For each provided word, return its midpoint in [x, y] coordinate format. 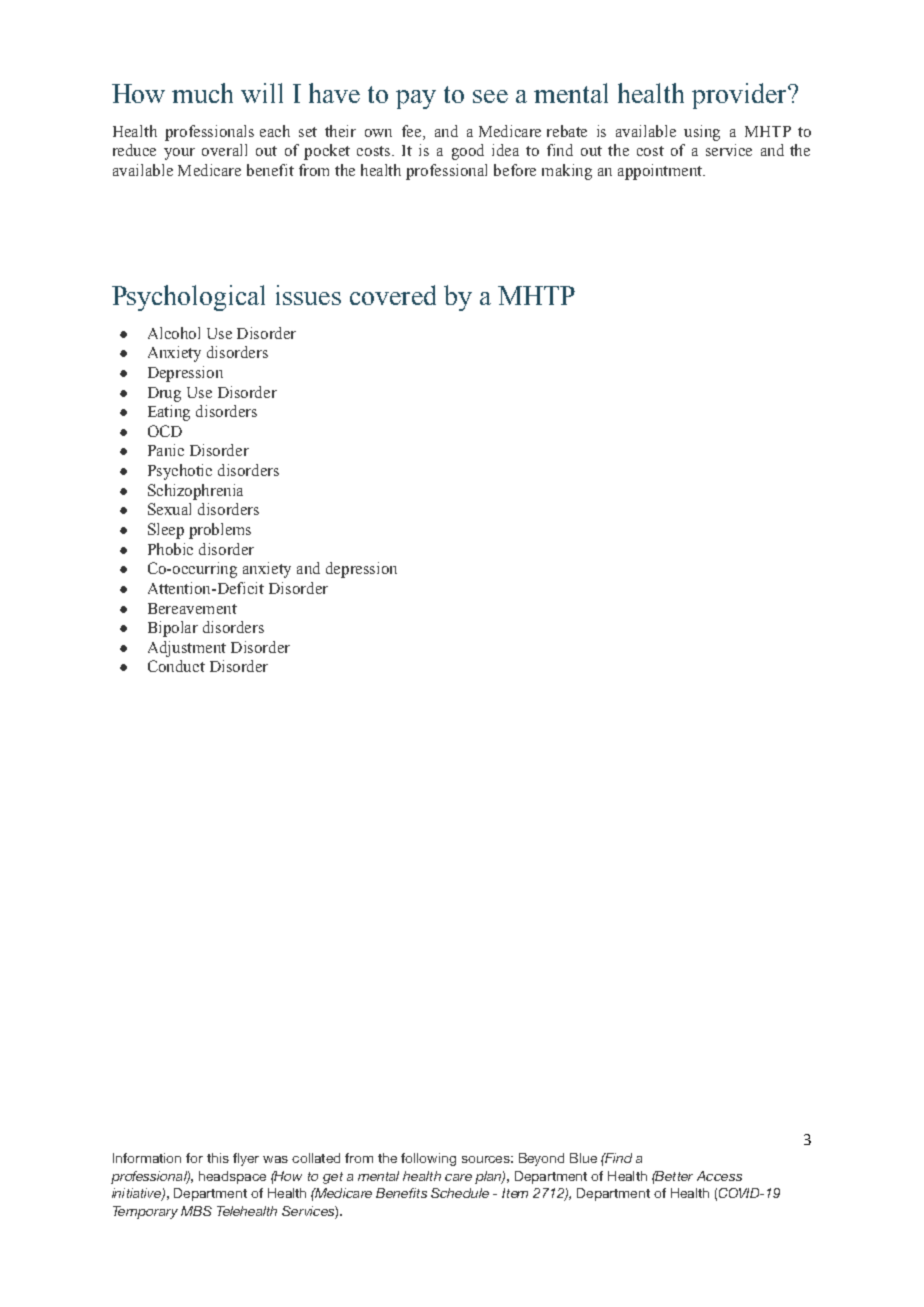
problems [220, 531]
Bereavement [192, 608]
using [702, 133]
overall [224, 150]
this [218, 1158]
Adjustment [187, 649]
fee [413, 131]
